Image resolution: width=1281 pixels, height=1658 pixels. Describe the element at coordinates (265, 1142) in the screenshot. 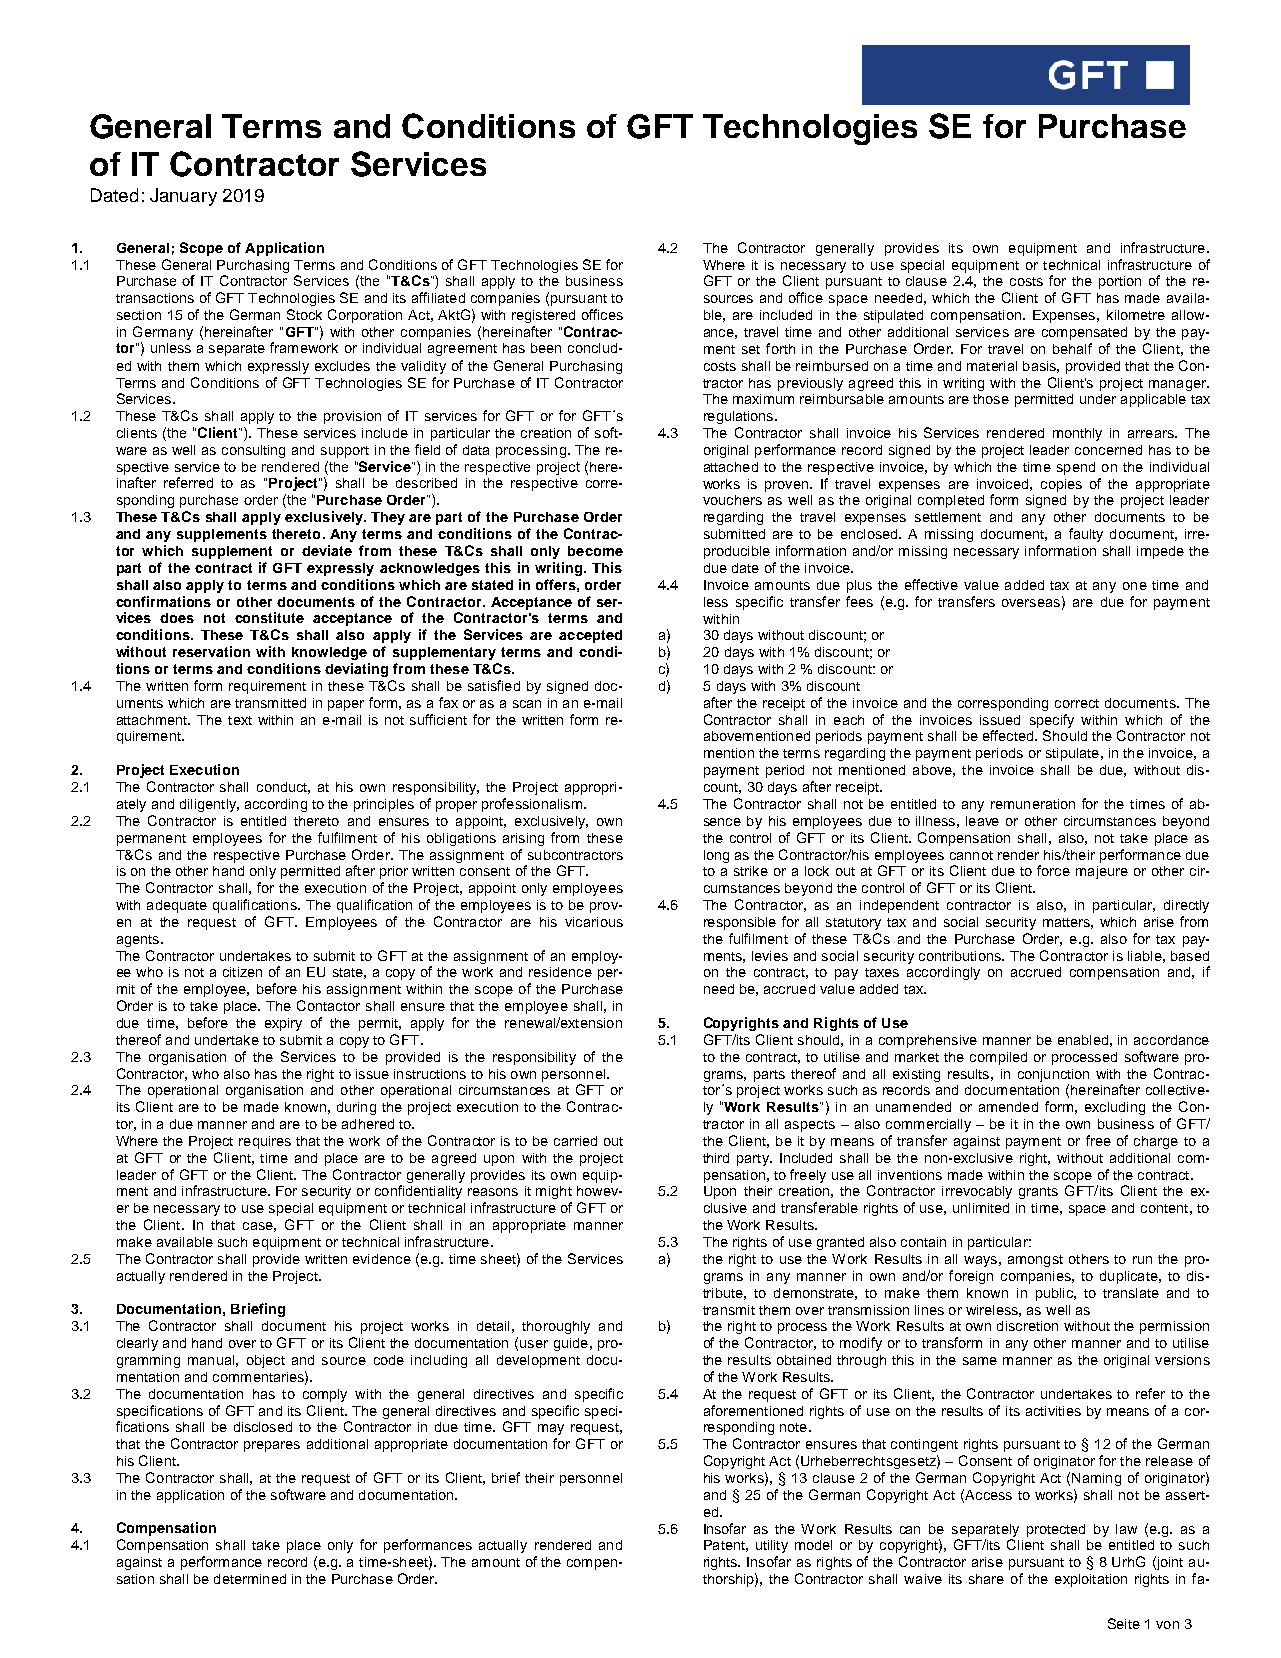

I see `requires` at that location.
